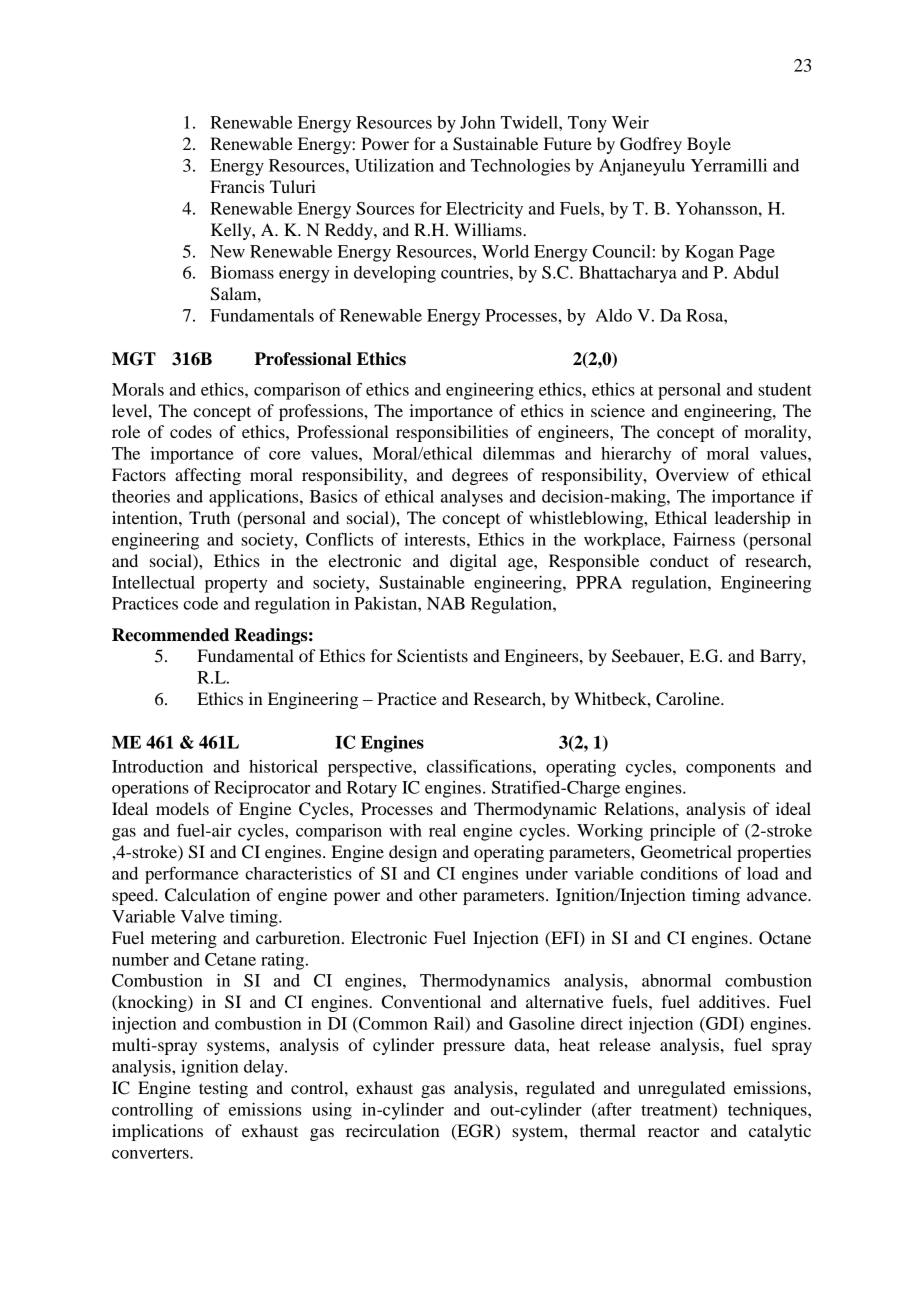 Image resolution: width=924 pixels, height=1308 pixels. What do you see at coordinates (392, 1130) in the document?
I see `recirculation` at bounding box center [392, 1130].
